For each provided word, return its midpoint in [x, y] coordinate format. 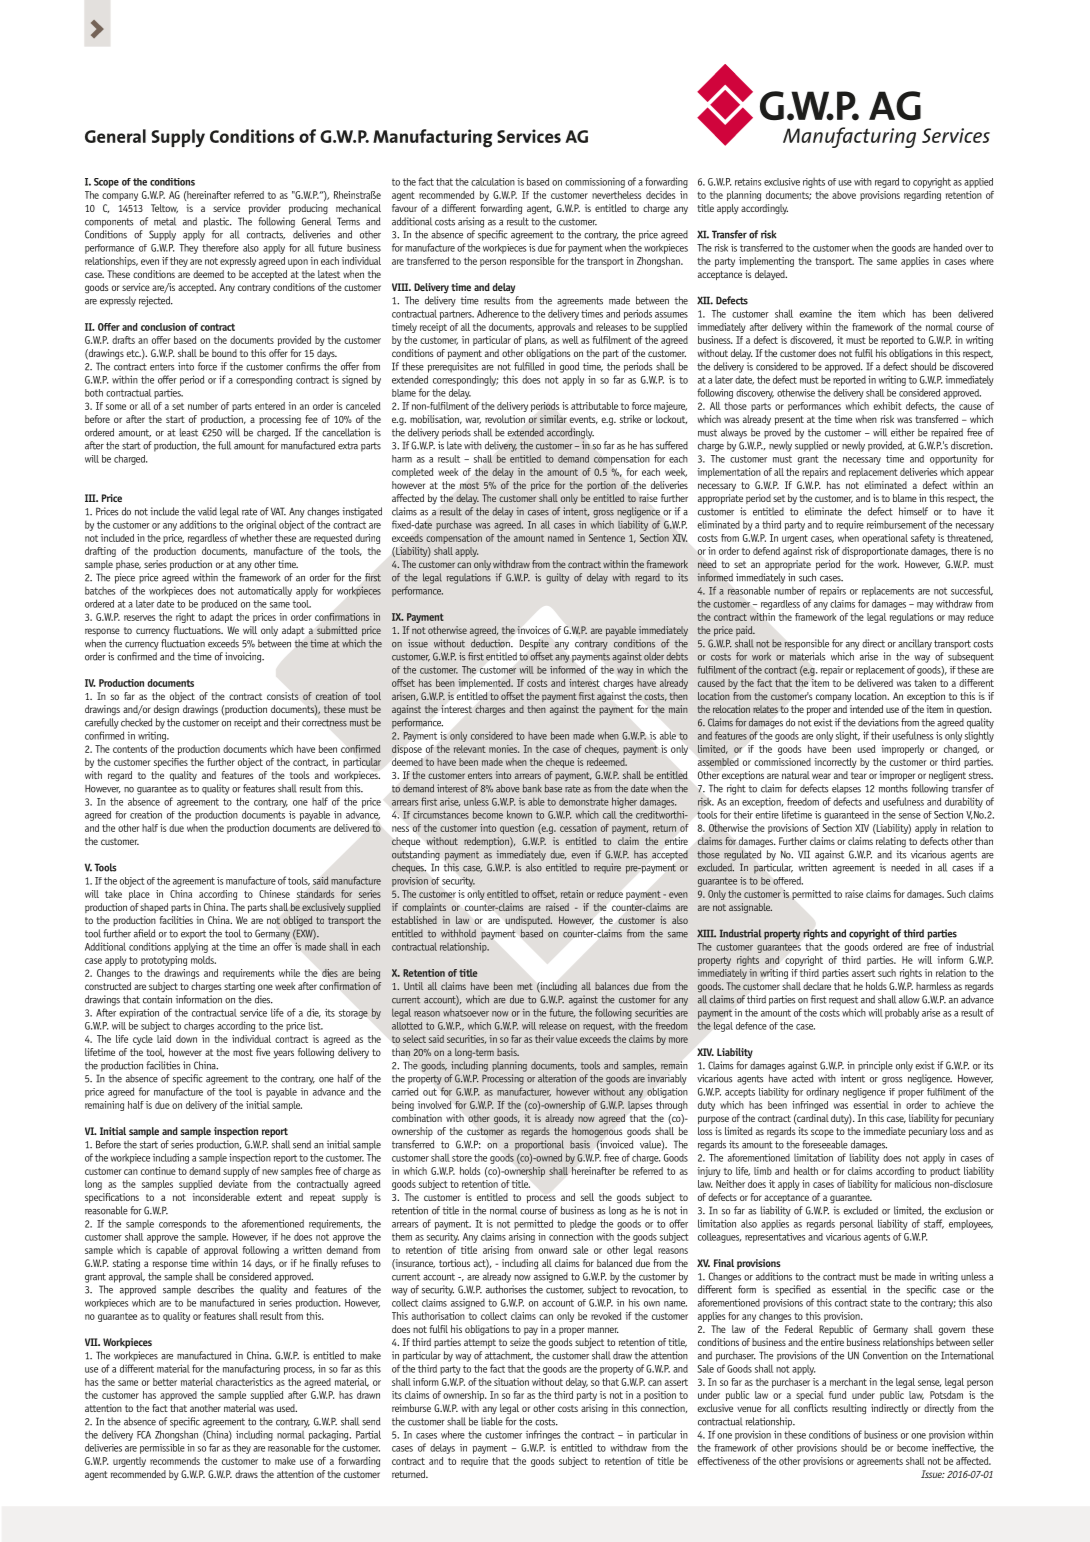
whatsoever [466, 1013]
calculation [493, 182]
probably [902, 1013]
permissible [162, 1449]
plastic [218, 222]
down [186, 1039]
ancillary [915, 644]
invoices [533, 630]
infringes [543, 1435]
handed [947, 248]
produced [219, 605]
